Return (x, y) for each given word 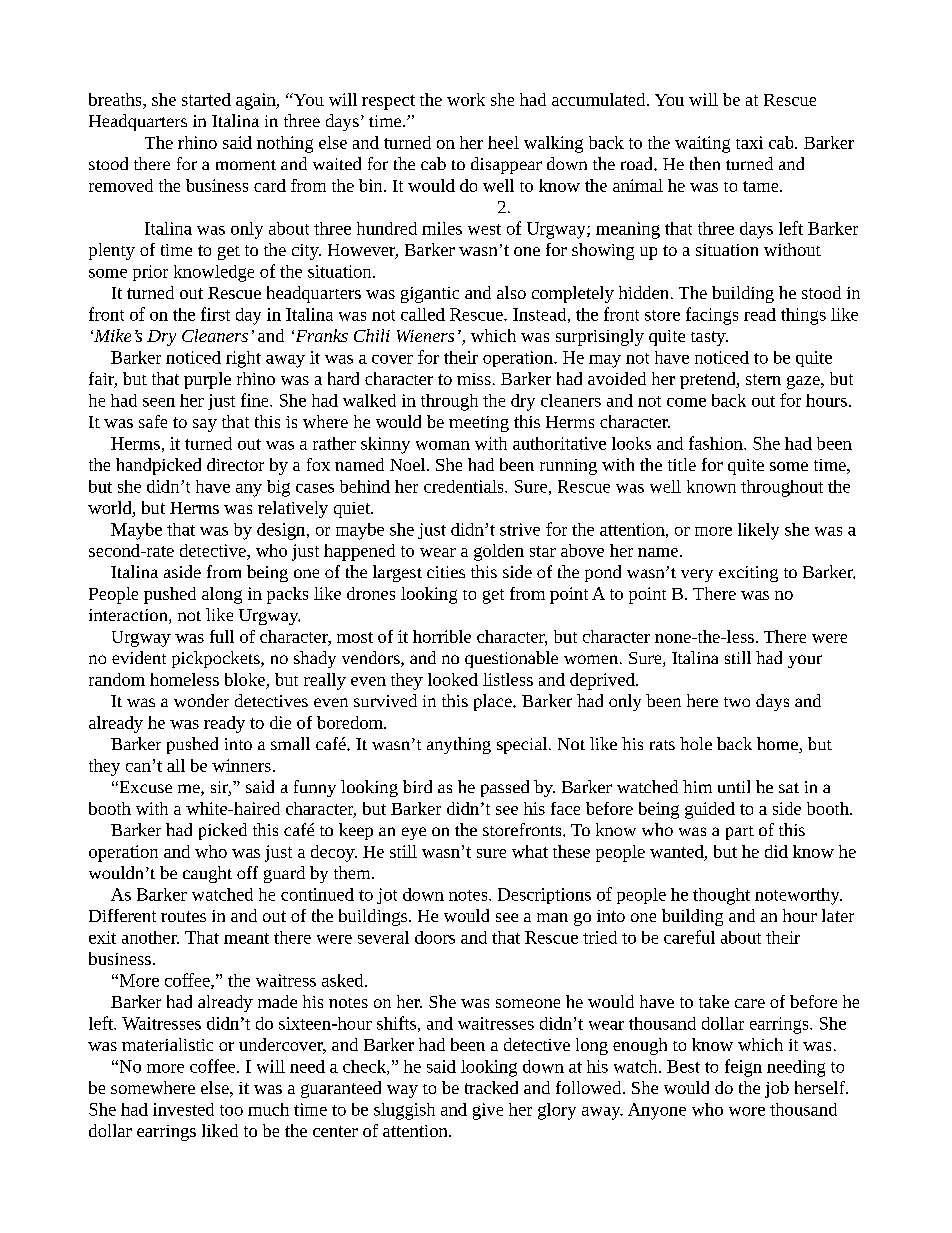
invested (183, 1109)
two (737, 702)
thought (721, 896)
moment (246, 165)
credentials (465, 486)
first (215, 314)
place (494, 702)
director (235, 464)
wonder (201, 700)
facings (712, 316)
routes (183, 916)
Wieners (425, 336)
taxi (749, 142)
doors (435, 937)
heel (503, 142)
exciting (748, 574)
